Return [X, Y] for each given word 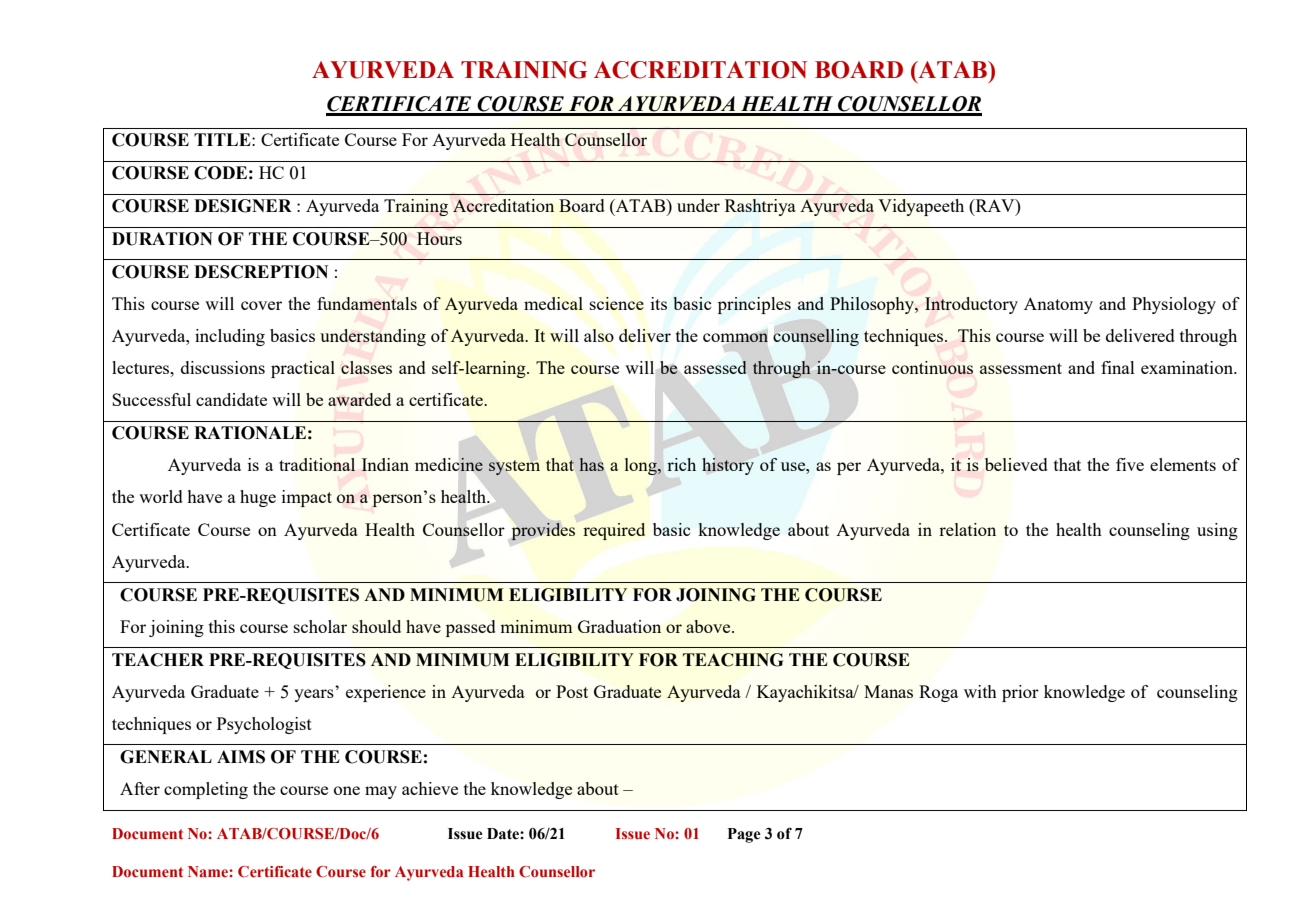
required [614, 531]
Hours [439, 238]
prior [1020, 693]
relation [967, 529]
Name [209, 871]
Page [744, 835]
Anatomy [1058, 305]
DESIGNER [243, 206]
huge [258, 498]
